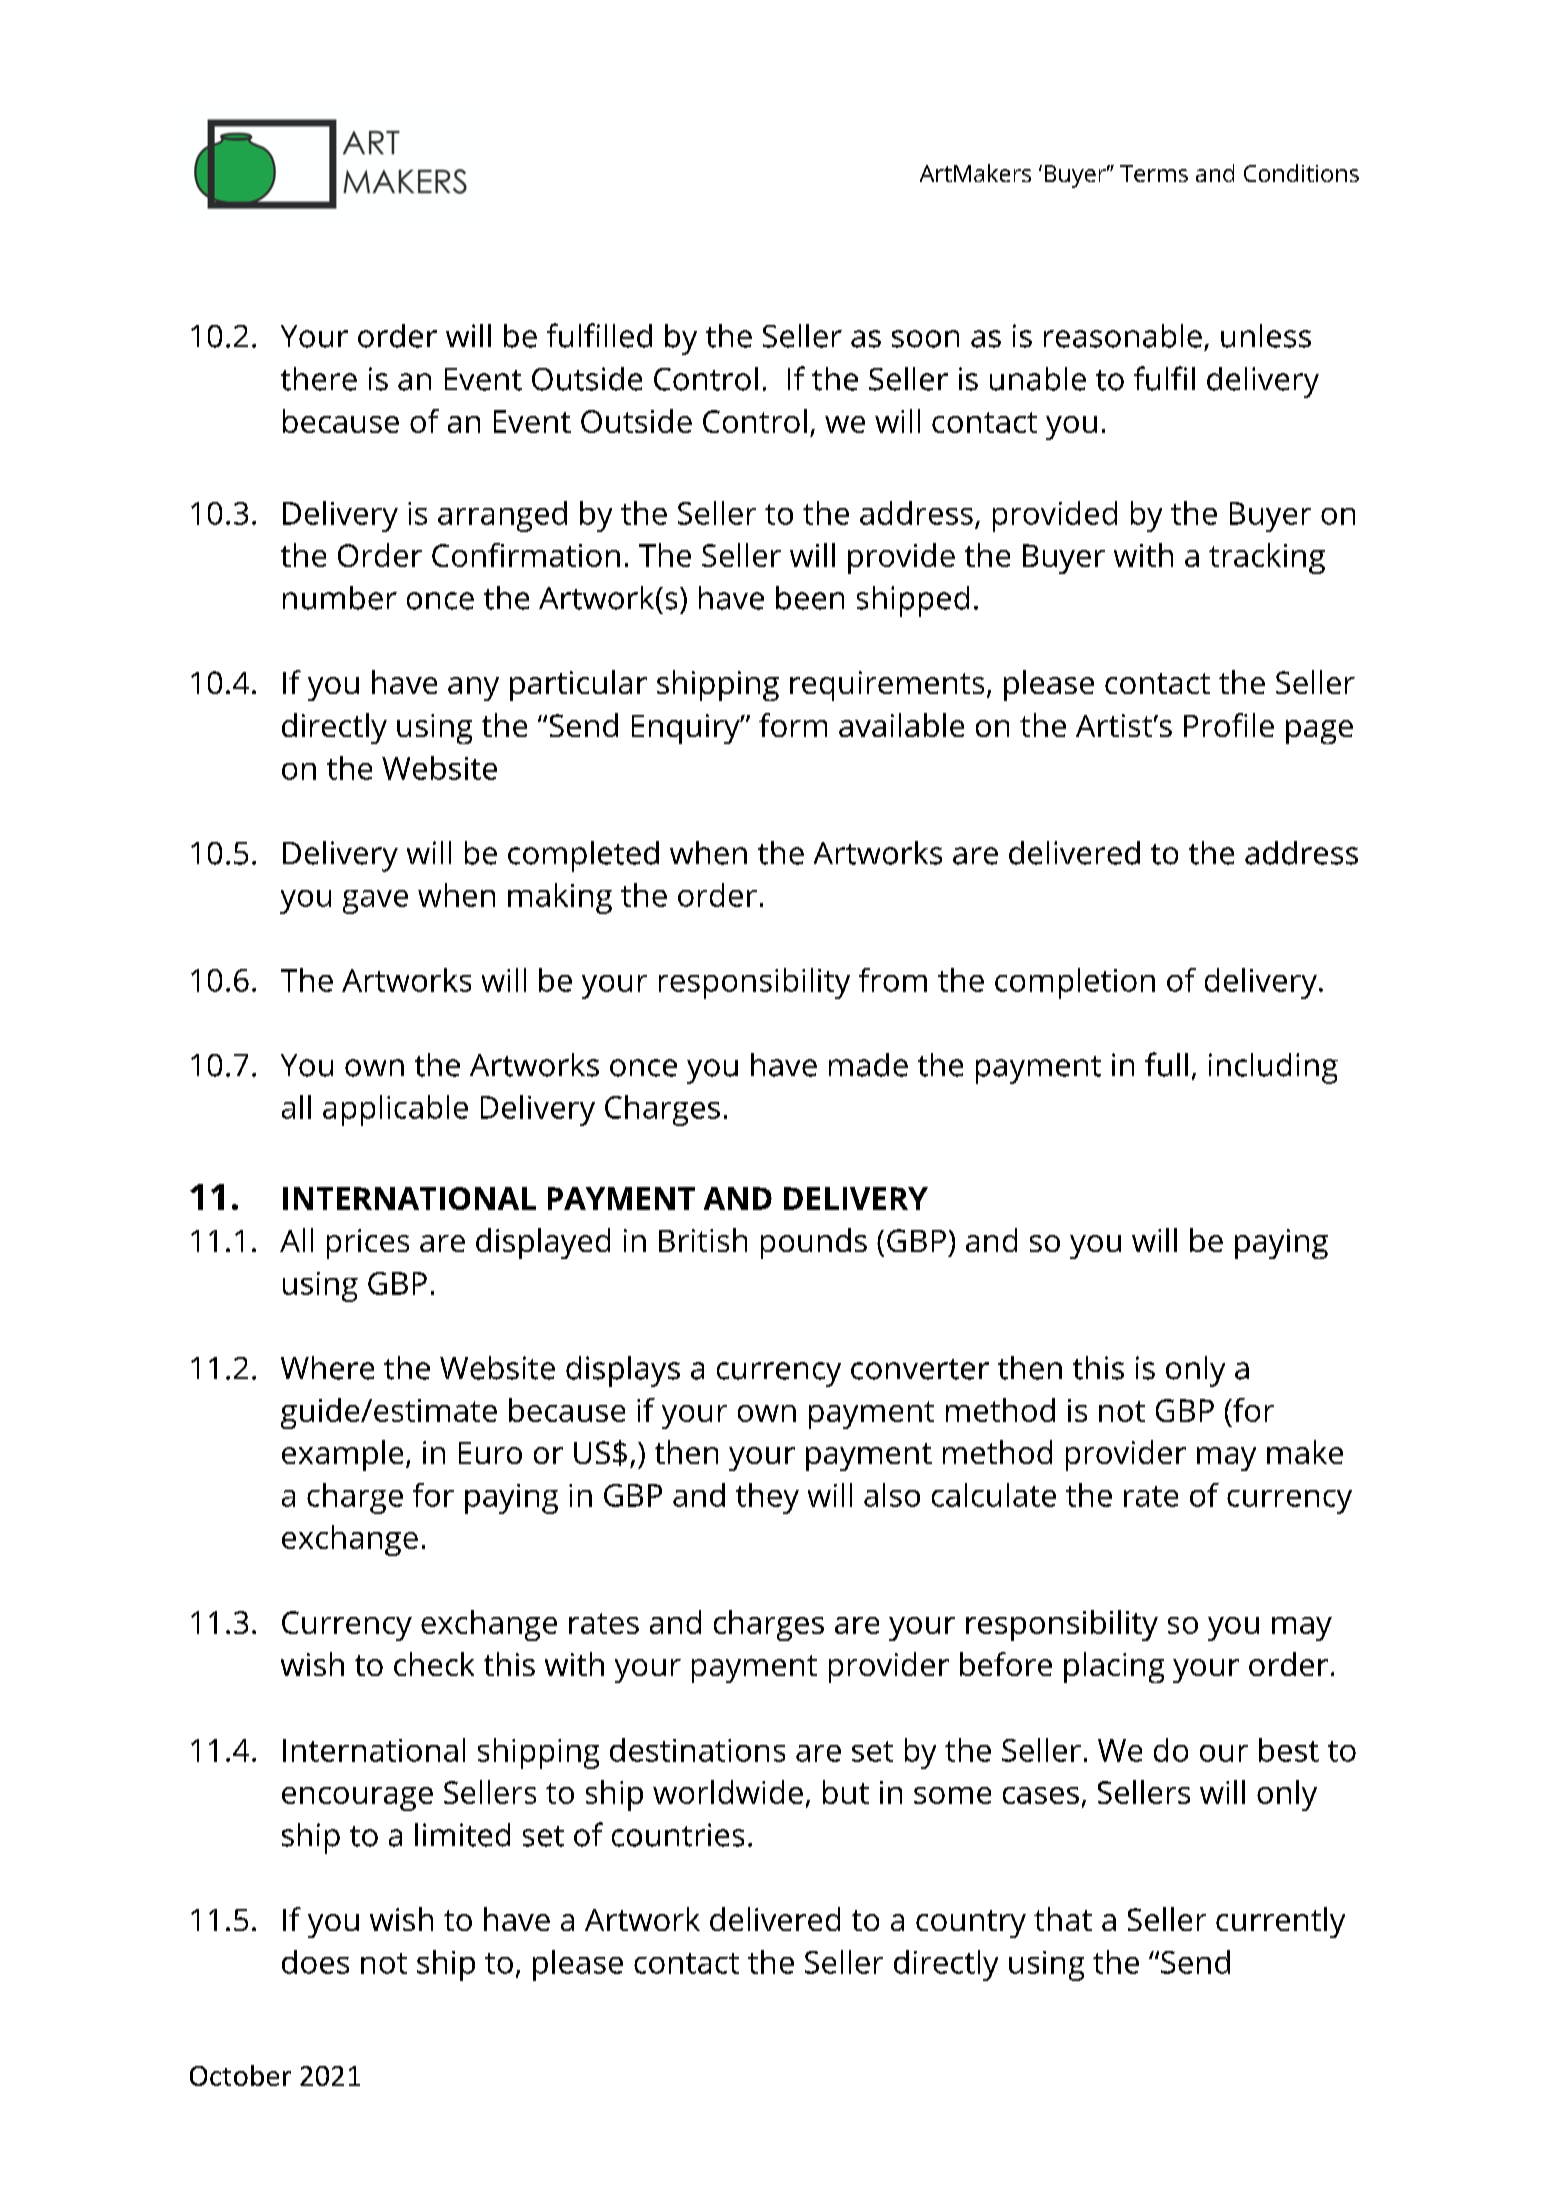 This screenshot has width=1546, height=2187. What do you see at coordinates (1166, 1064) in the screenshot?
I see `full` at bounding box center [1166, 1064].
